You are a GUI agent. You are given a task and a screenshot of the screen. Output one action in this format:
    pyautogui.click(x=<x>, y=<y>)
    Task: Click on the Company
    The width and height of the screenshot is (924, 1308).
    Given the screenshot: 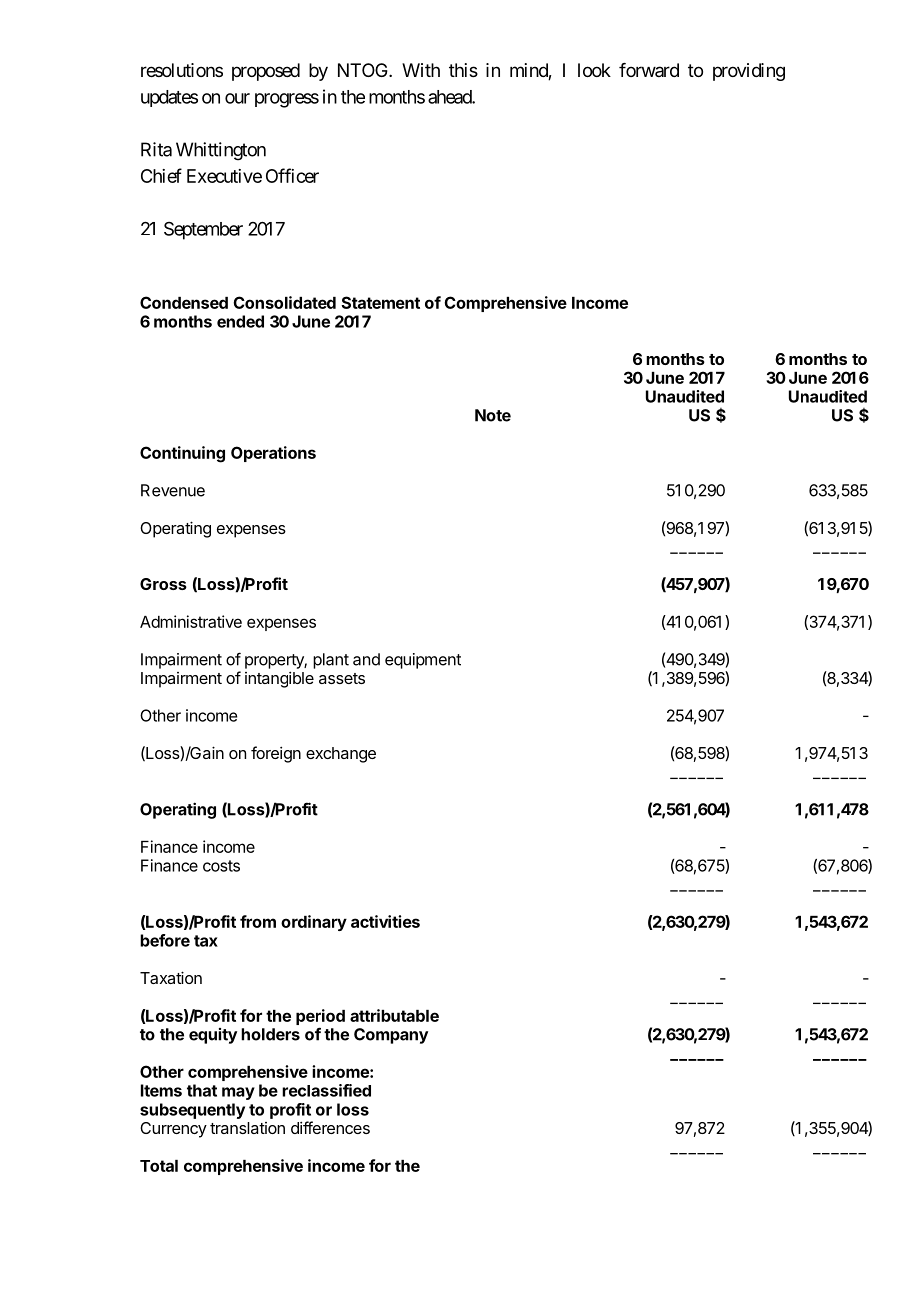 What is the action you would take?
    pyautogui.click(x=391, y=1036)
